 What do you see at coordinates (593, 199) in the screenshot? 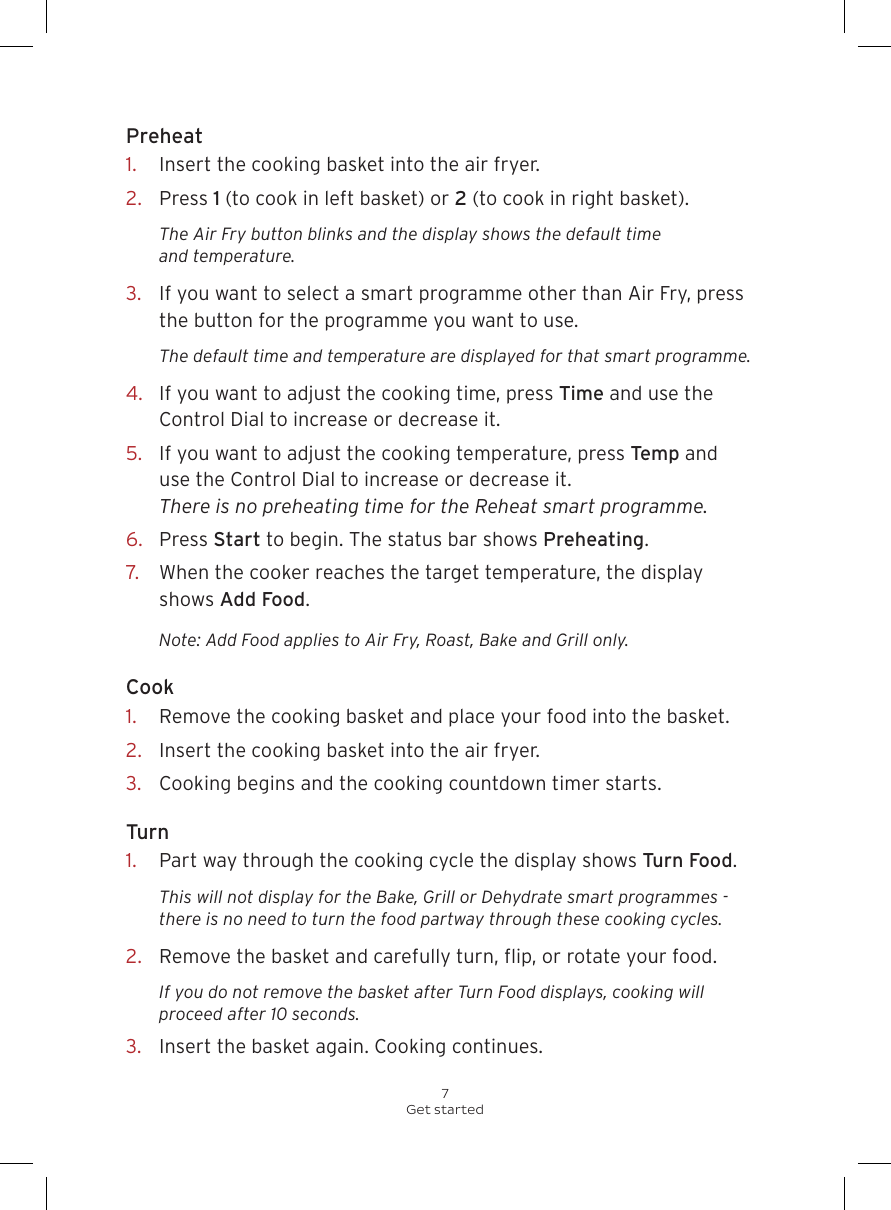
I see `right` at bounding box center [593, 199].
